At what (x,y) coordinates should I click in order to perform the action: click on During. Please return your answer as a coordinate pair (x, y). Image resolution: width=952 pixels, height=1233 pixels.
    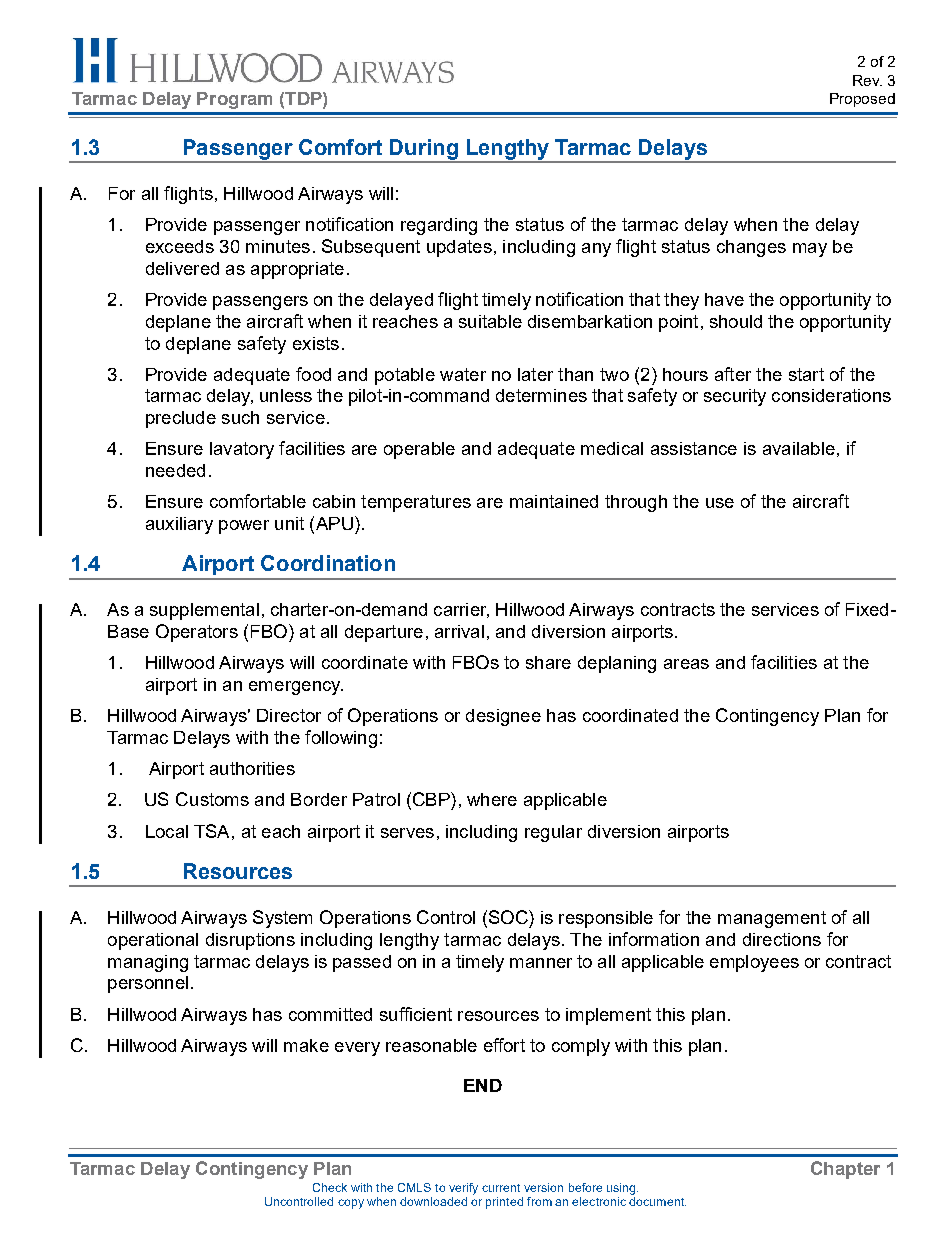
    Looking at the image, I should click on (424, 150).
